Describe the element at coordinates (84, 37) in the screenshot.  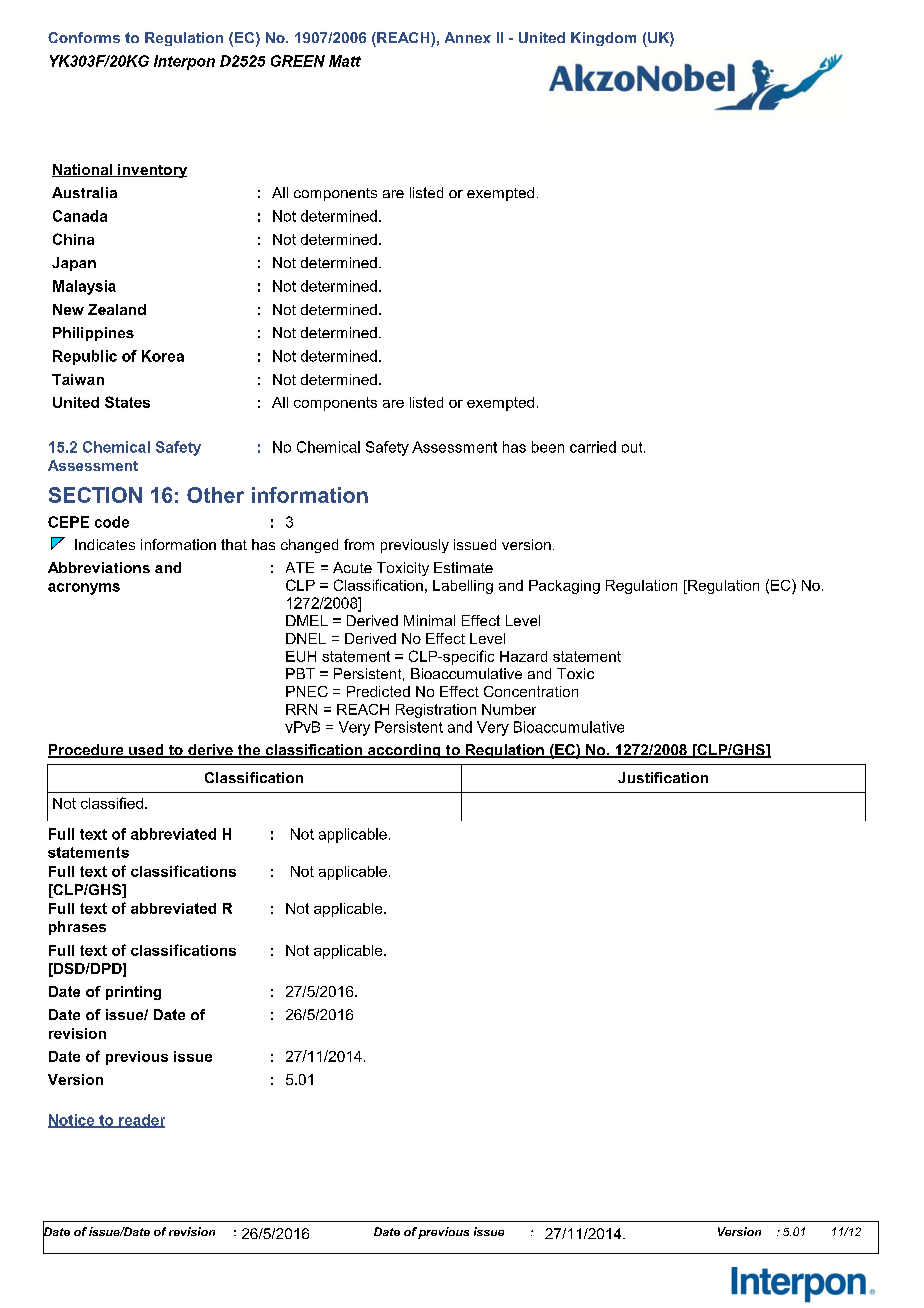
I see `Conforms` at that location.
